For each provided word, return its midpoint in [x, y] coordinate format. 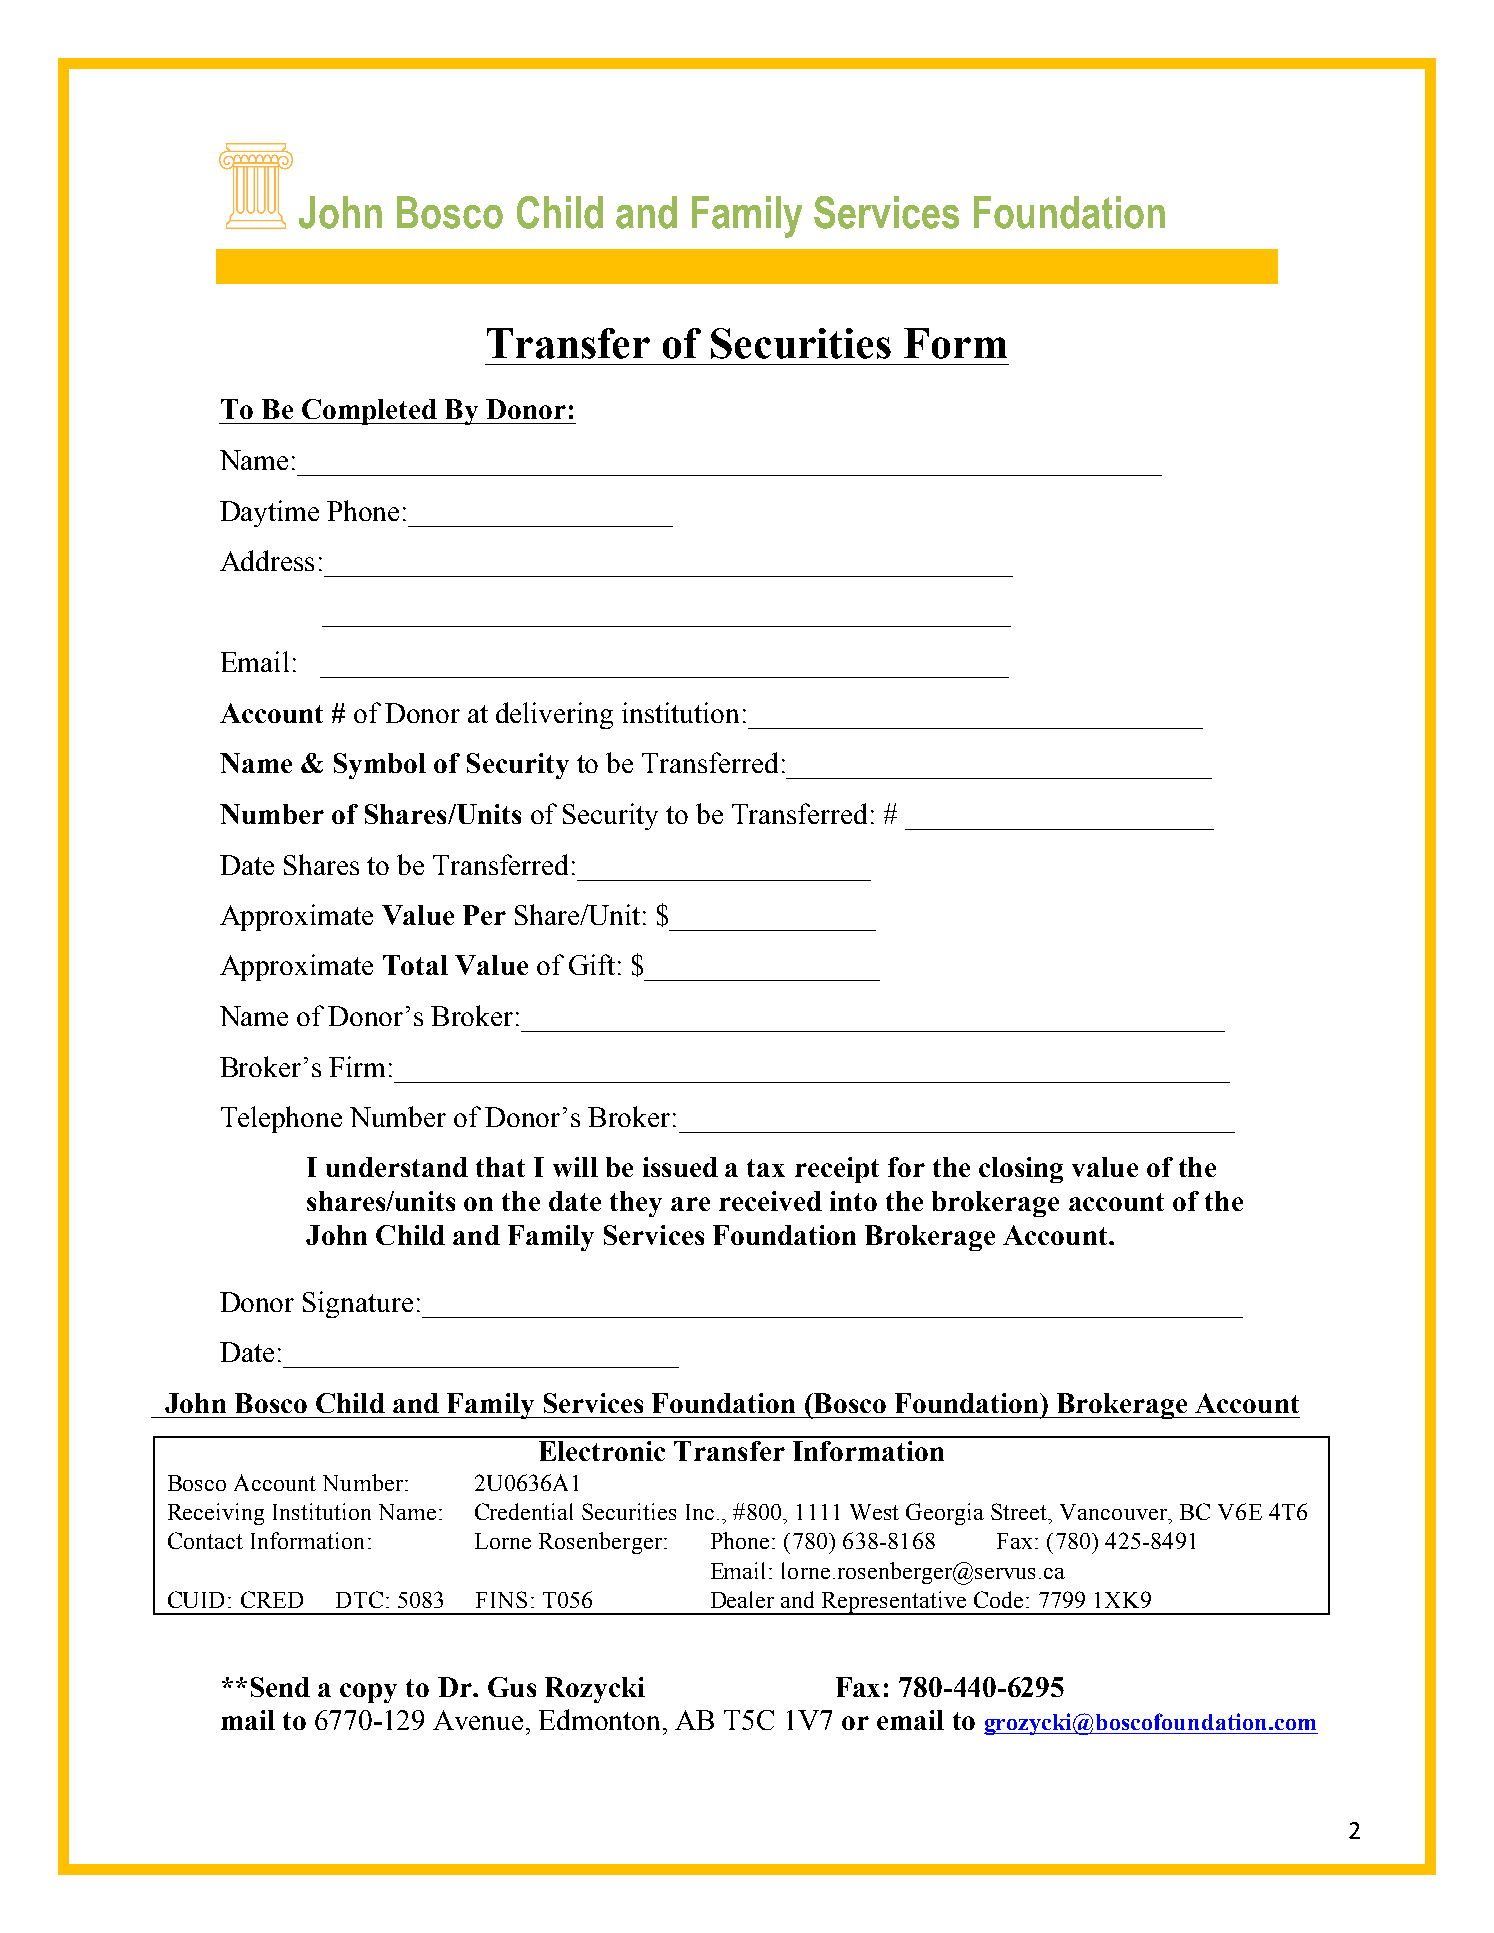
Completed [370, 412]
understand [397, 1167]
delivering [554, 715]
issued [680, 1167]
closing [1021, 1170]
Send [280, 1687]
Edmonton [601, 1719]
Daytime [269, 513]
